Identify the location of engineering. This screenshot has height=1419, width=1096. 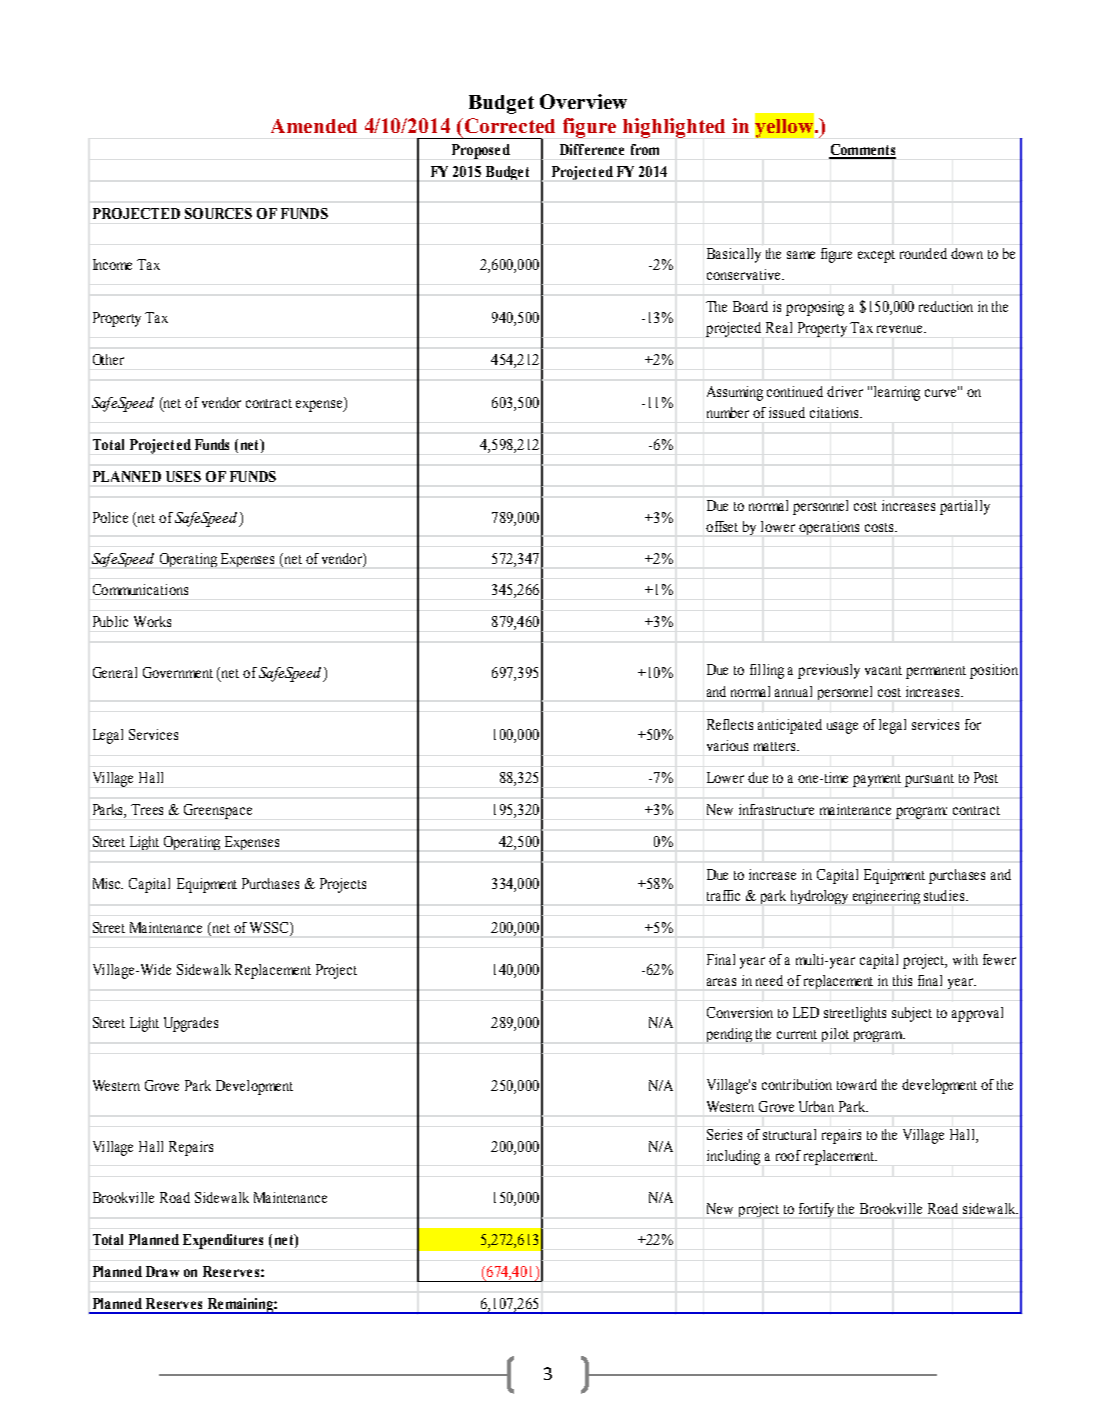
(886, 897).
